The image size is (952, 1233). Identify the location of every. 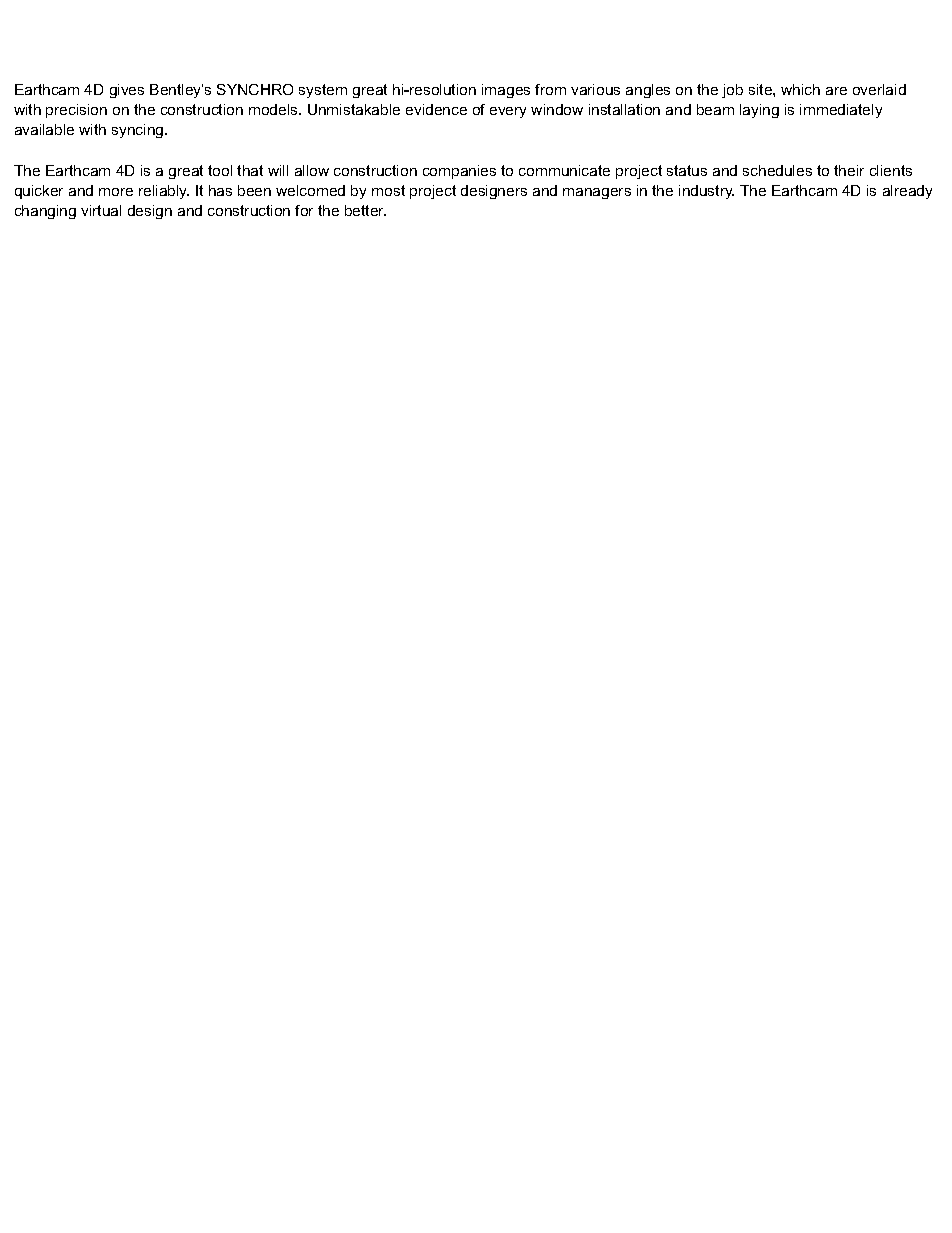
(508, 112).
